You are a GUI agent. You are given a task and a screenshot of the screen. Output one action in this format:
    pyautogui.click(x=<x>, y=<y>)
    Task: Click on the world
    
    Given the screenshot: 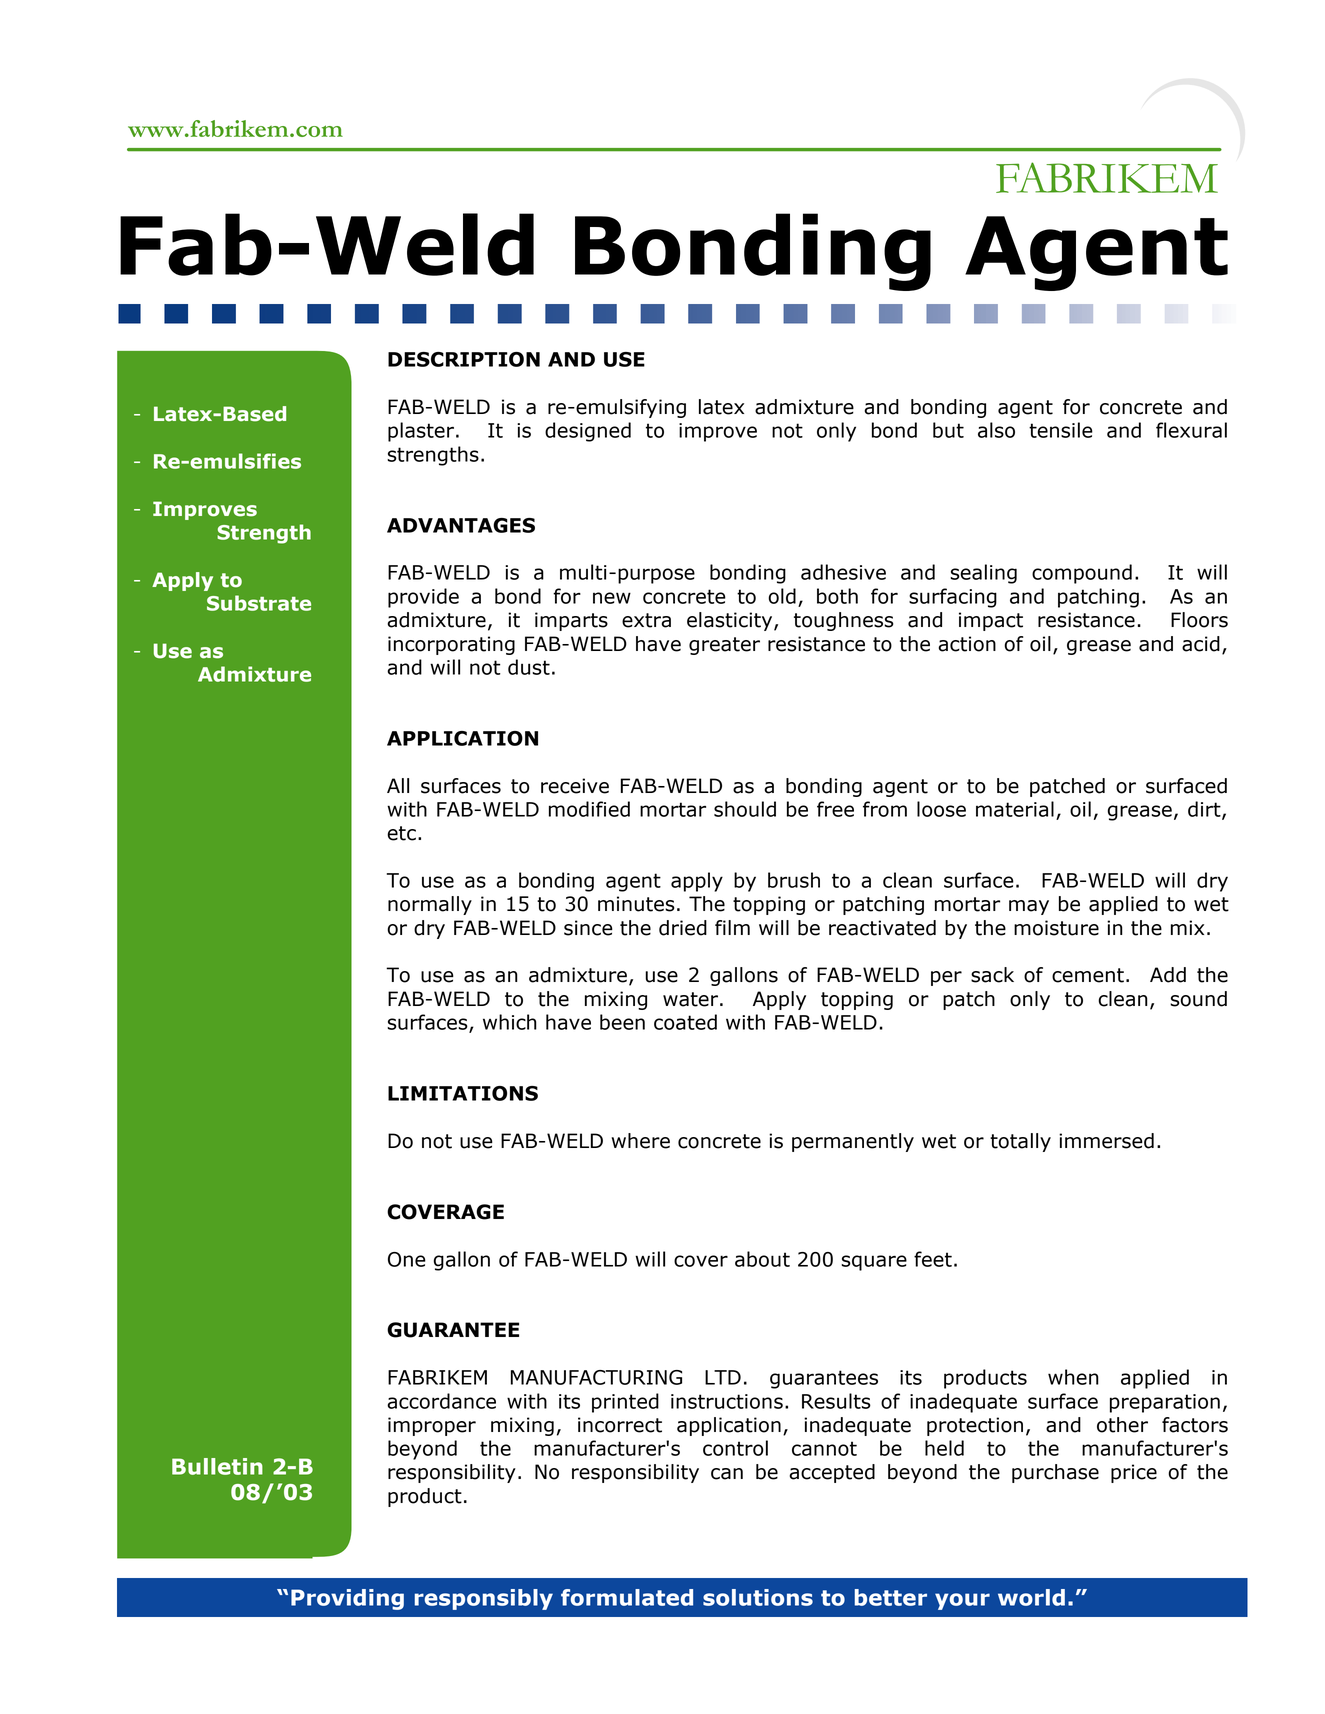 What is the action you would take?
    pyautogui.click(x=1031, y=1597)
